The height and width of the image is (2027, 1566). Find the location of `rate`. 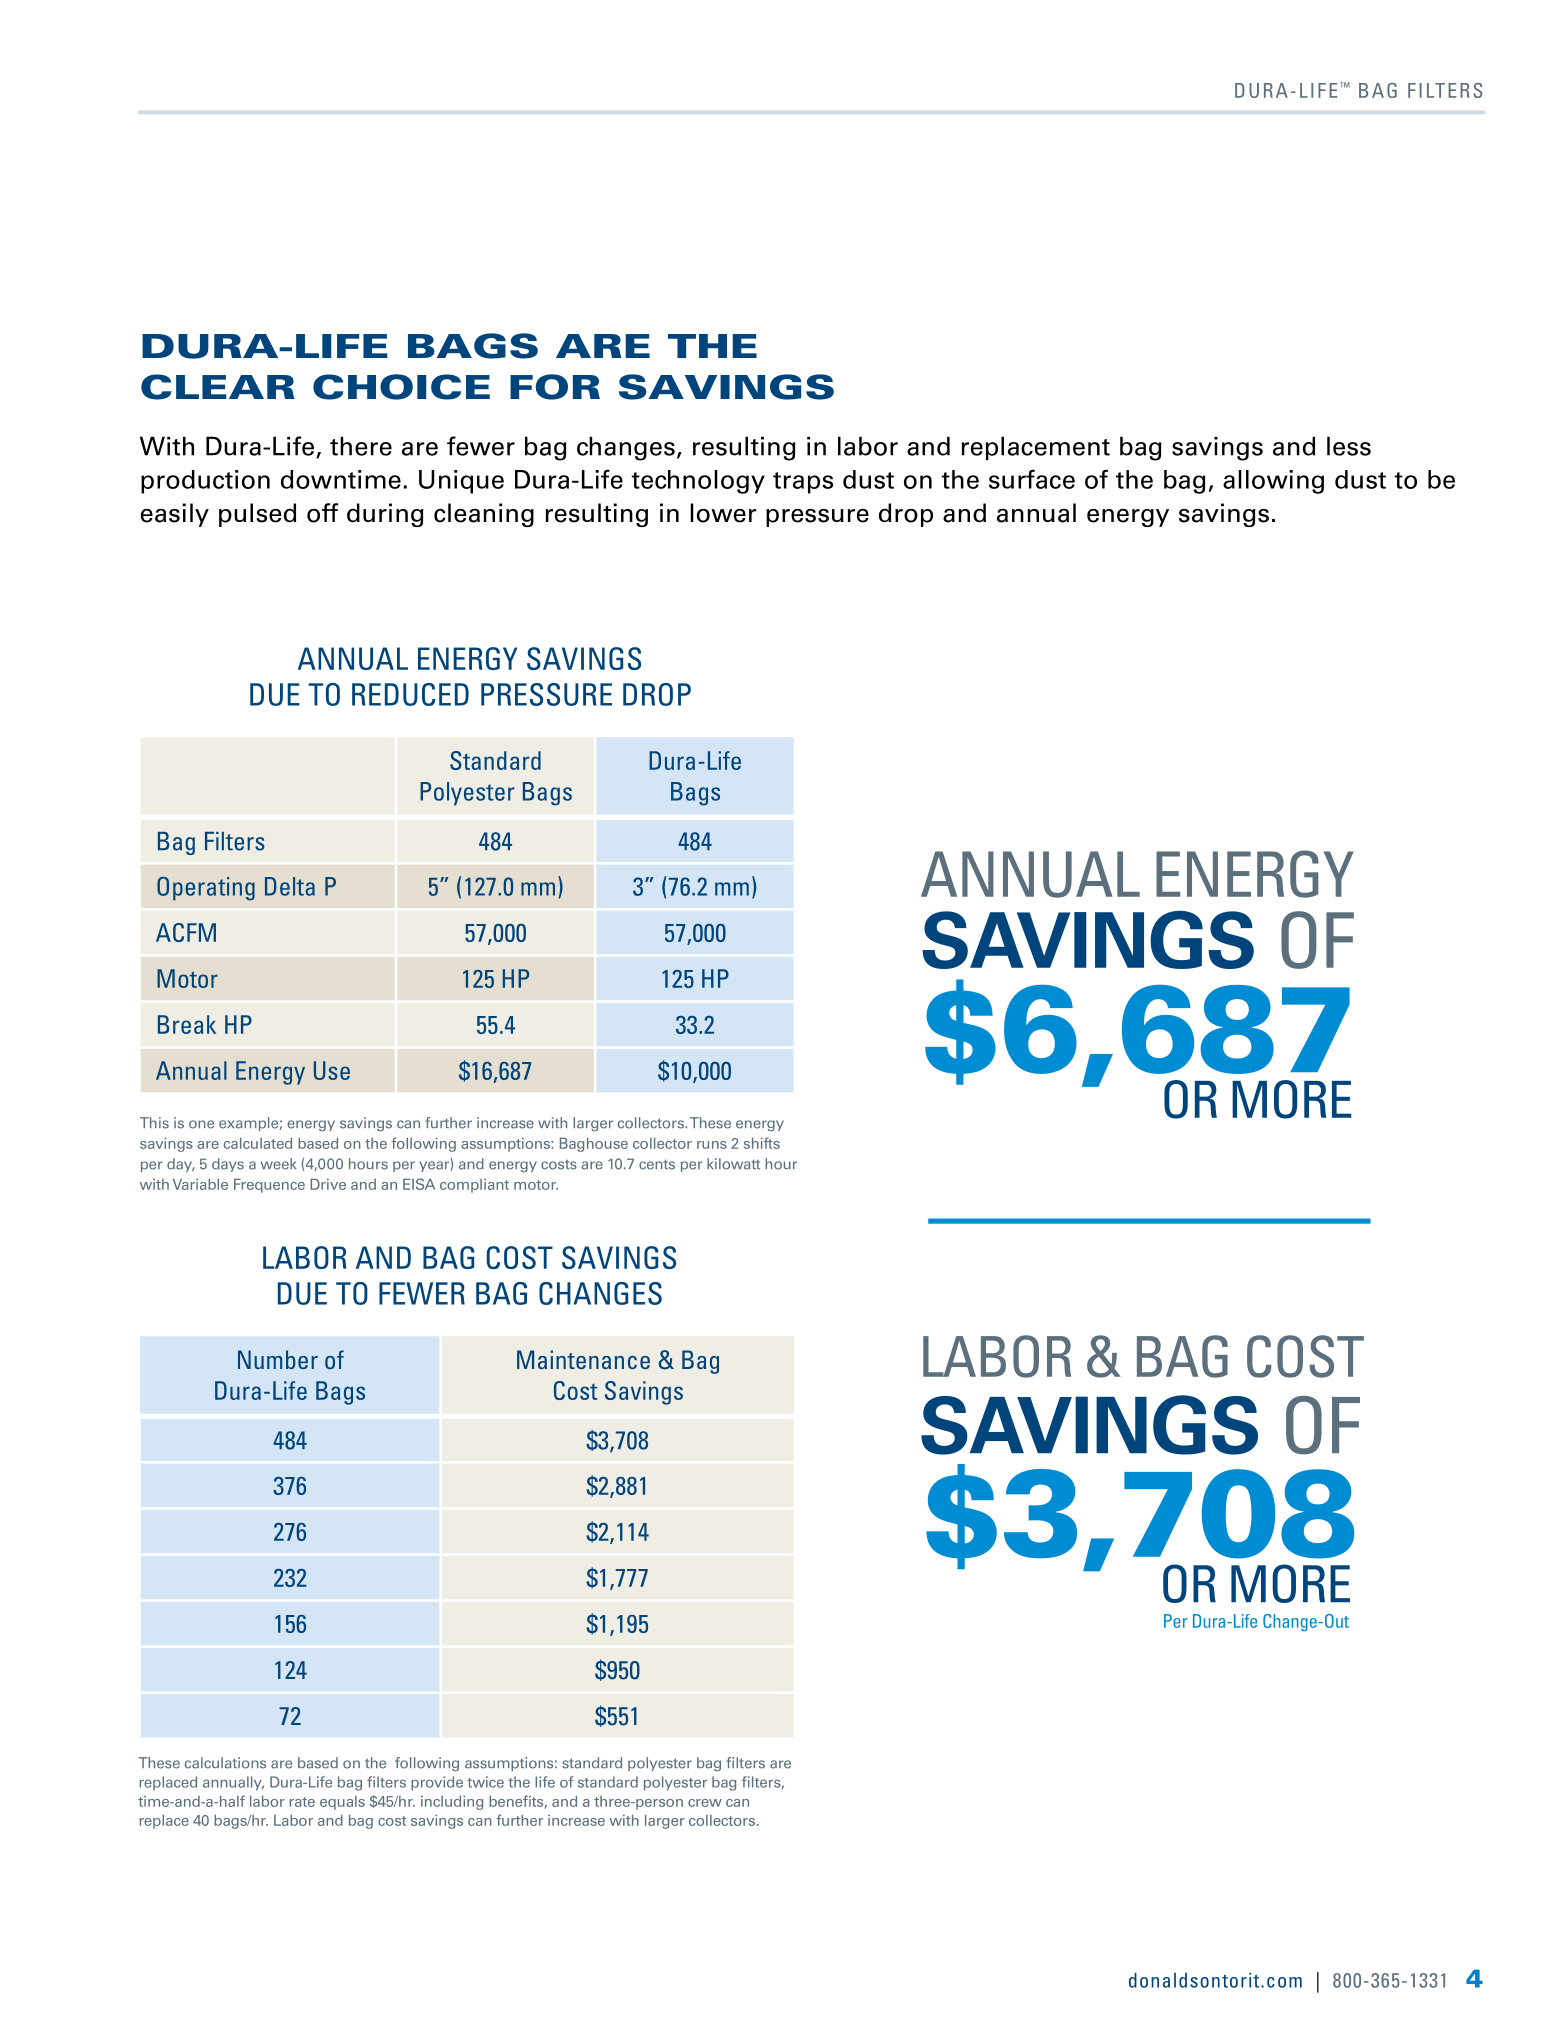

rate is located at coordinates (302, 1802).
